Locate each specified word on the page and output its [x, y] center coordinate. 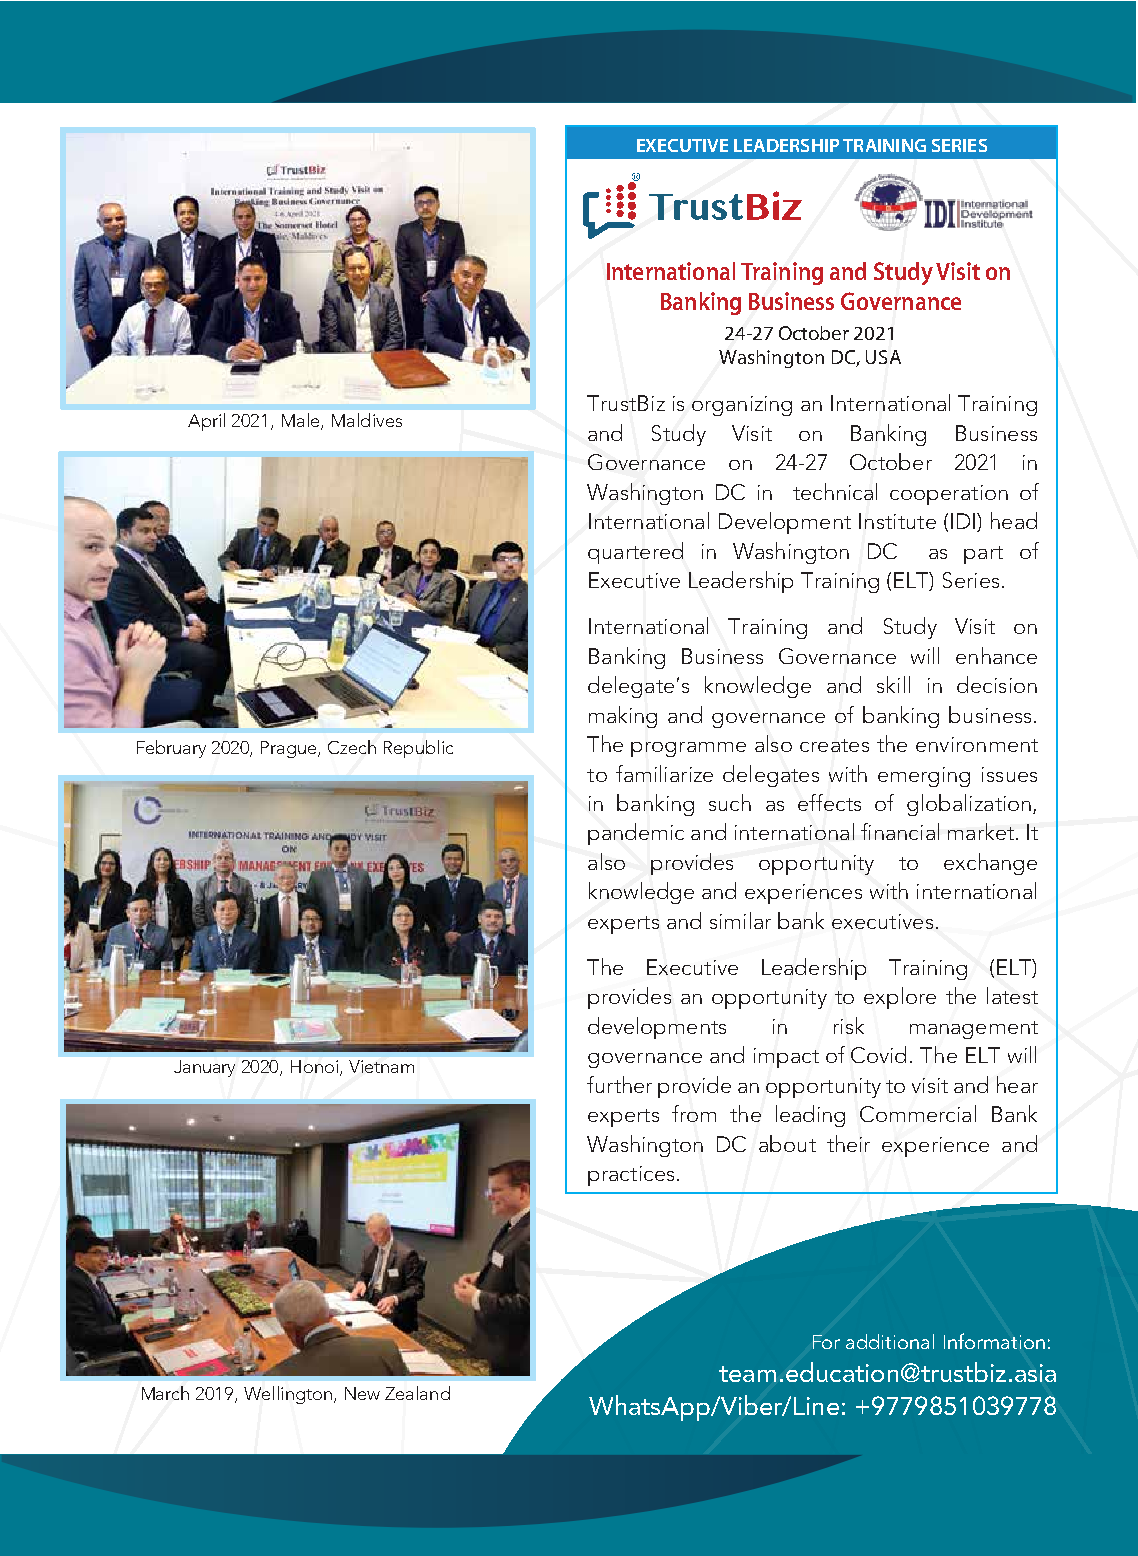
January [204, 1068]
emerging [924, 777]
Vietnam [381, 1066]
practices [631, 1176]
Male [302, 421]
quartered [635, 553]
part [983, 555]
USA [883, 357]
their [848, 1143]
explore [900, 998]
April [206, 422]
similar [740, 920]
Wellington [288, 1395]
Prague [290, 749]
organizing [742, 406]
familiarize [664, 773]
